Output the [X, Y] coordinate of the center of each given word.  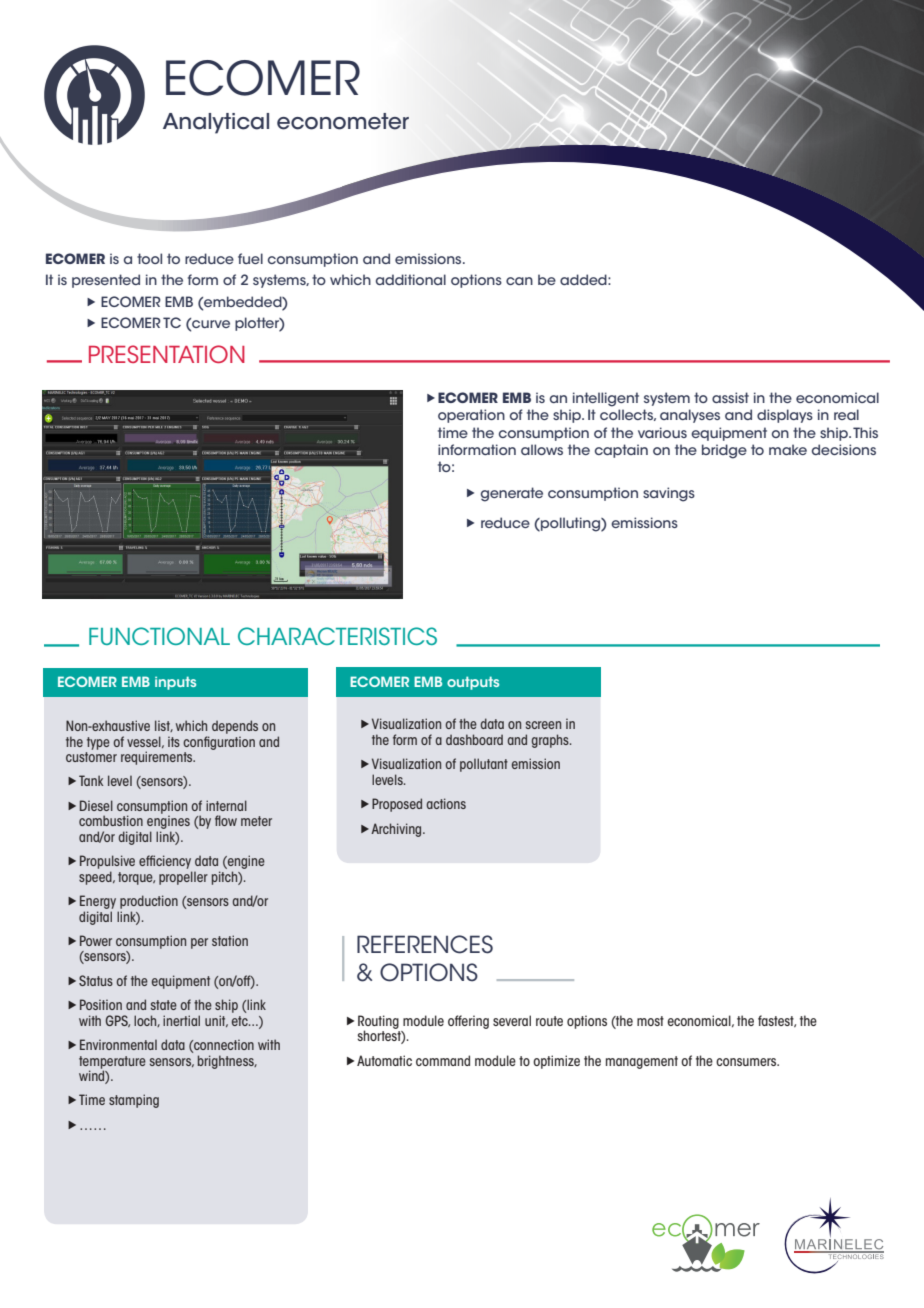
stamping [134, 1101]
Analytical [216, 123]
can [519, 281]
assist [730, 397]
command [443, 1060]
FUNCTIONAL [159, 636]
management [642, 1062]
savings [669, 494]
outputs [473, 683]
